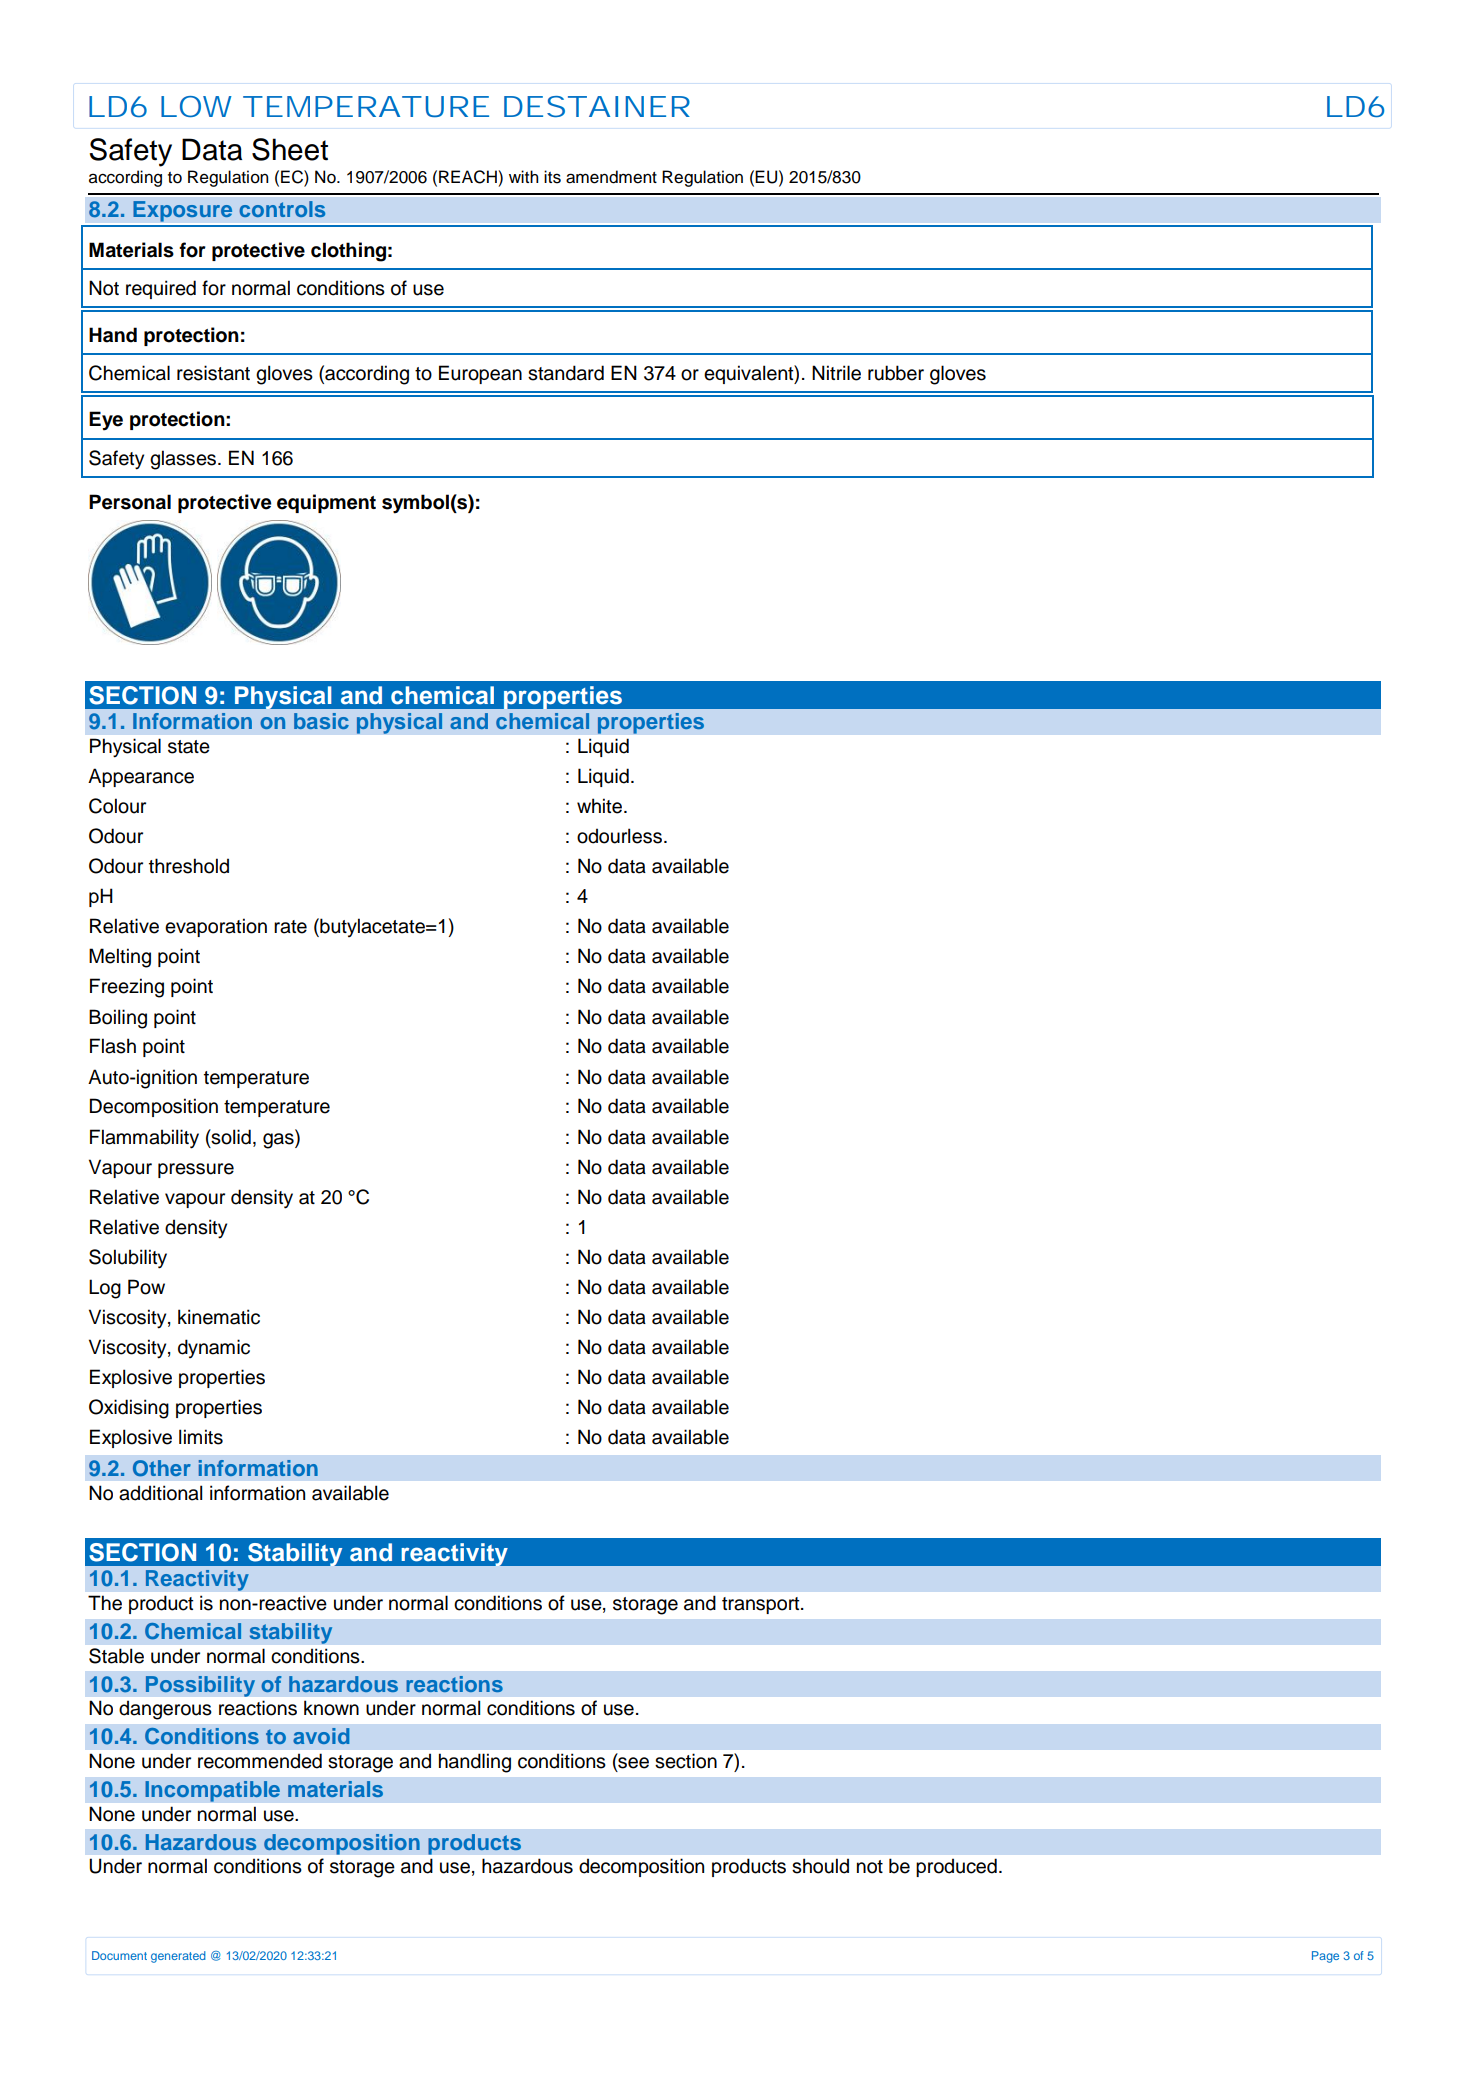 Image resolution: width=1465 pixels, height=2073 pixels. Describe the element at coordinates (896, 373) in the document. I see `rubber` at that location.
